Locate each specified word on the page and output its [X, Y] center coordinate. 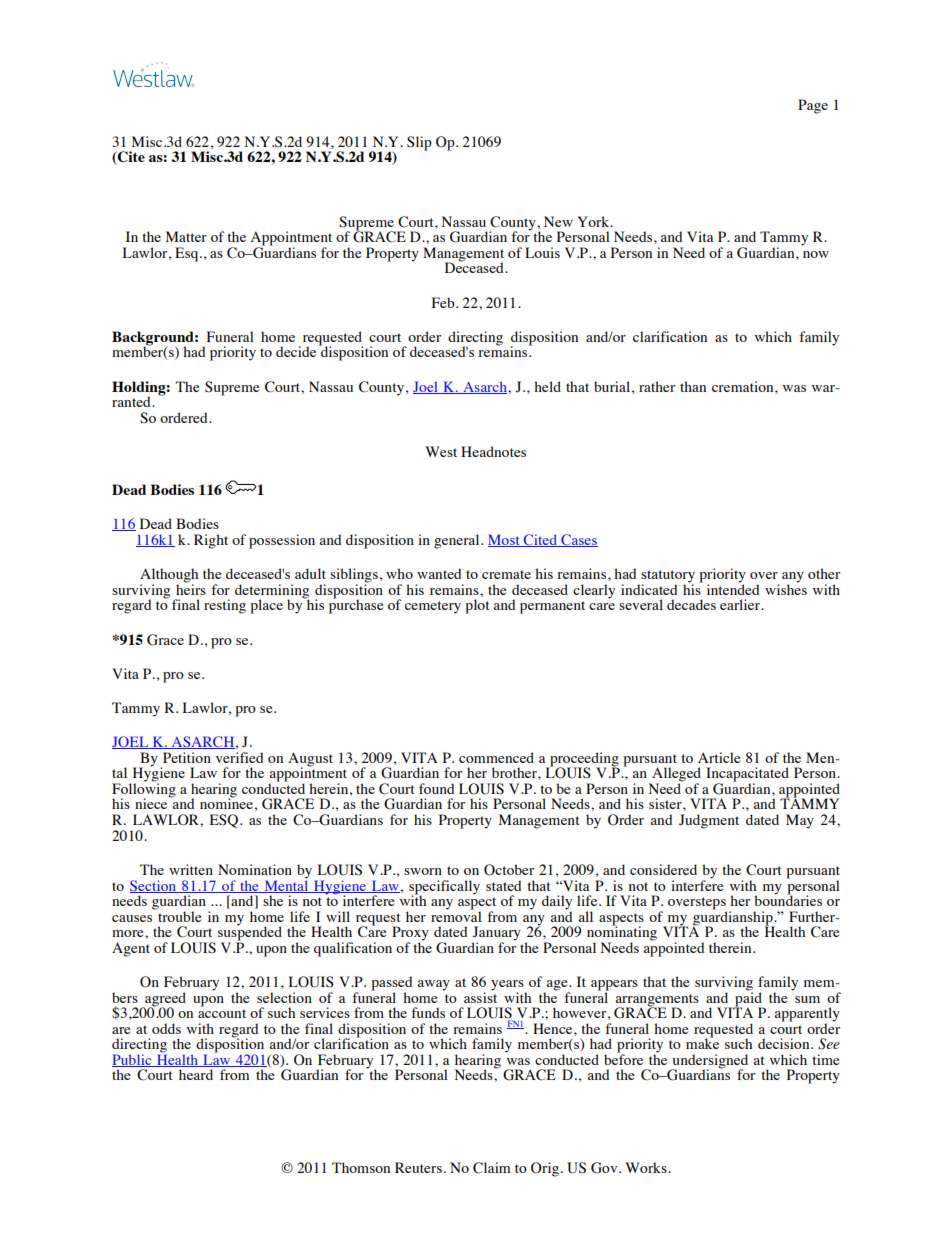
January [496, 934]
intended [733, 588]
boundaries [788, 899]
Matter [186, 236]
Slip [419, 143]
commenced [496, 757]
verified [240, 757]
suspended [250, 933]
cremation [744, 386]
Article [719, 757]
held [547, 386]
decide [296, 351]
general [458, 541]
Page [813, 106]
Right [211, 541]
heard [196, 1074]
